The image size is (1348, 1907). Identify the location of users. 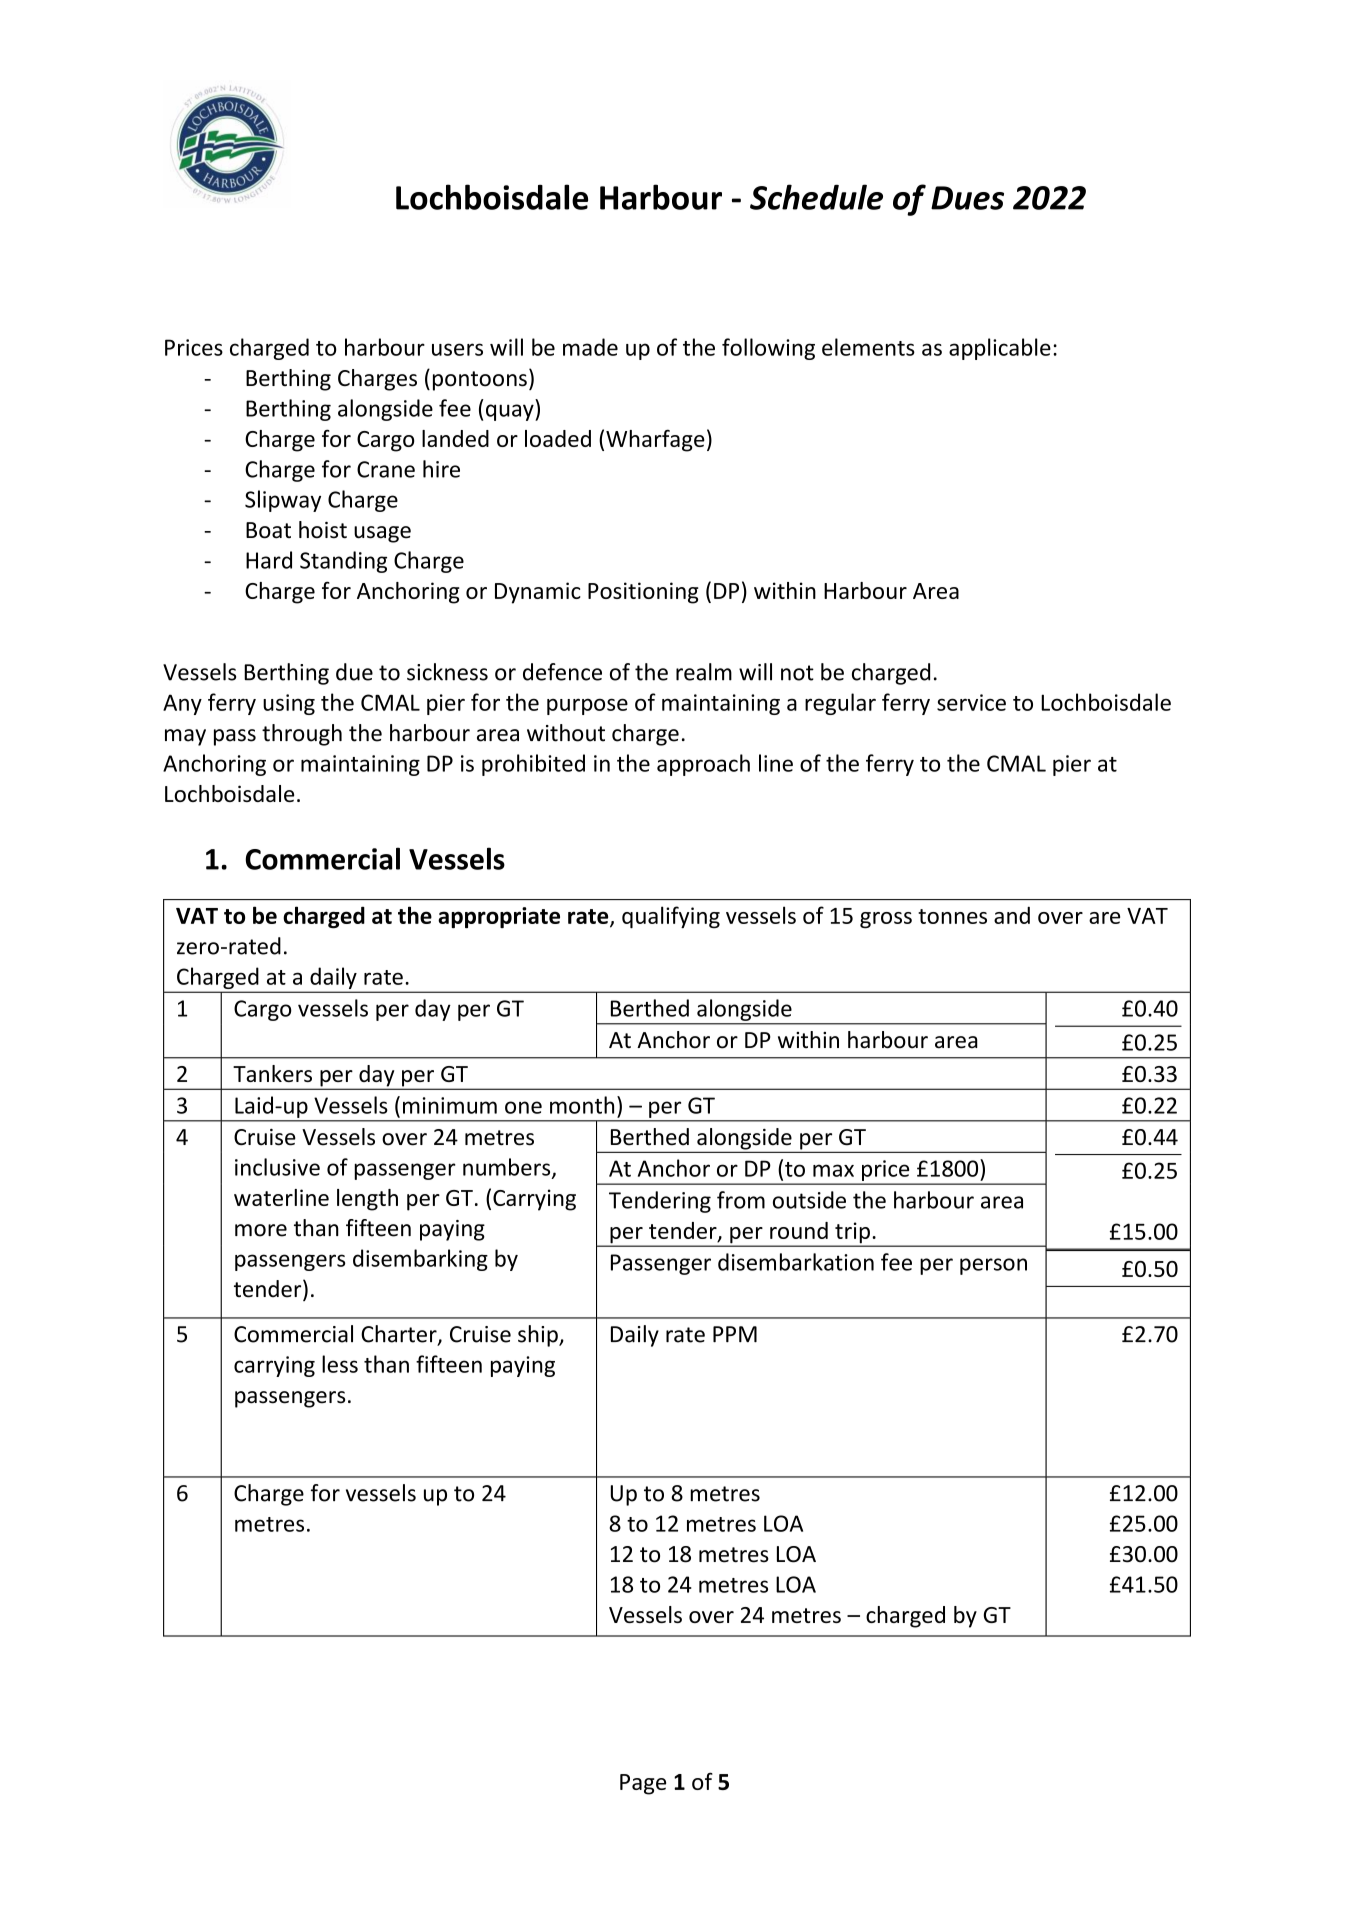
(457, 349).
